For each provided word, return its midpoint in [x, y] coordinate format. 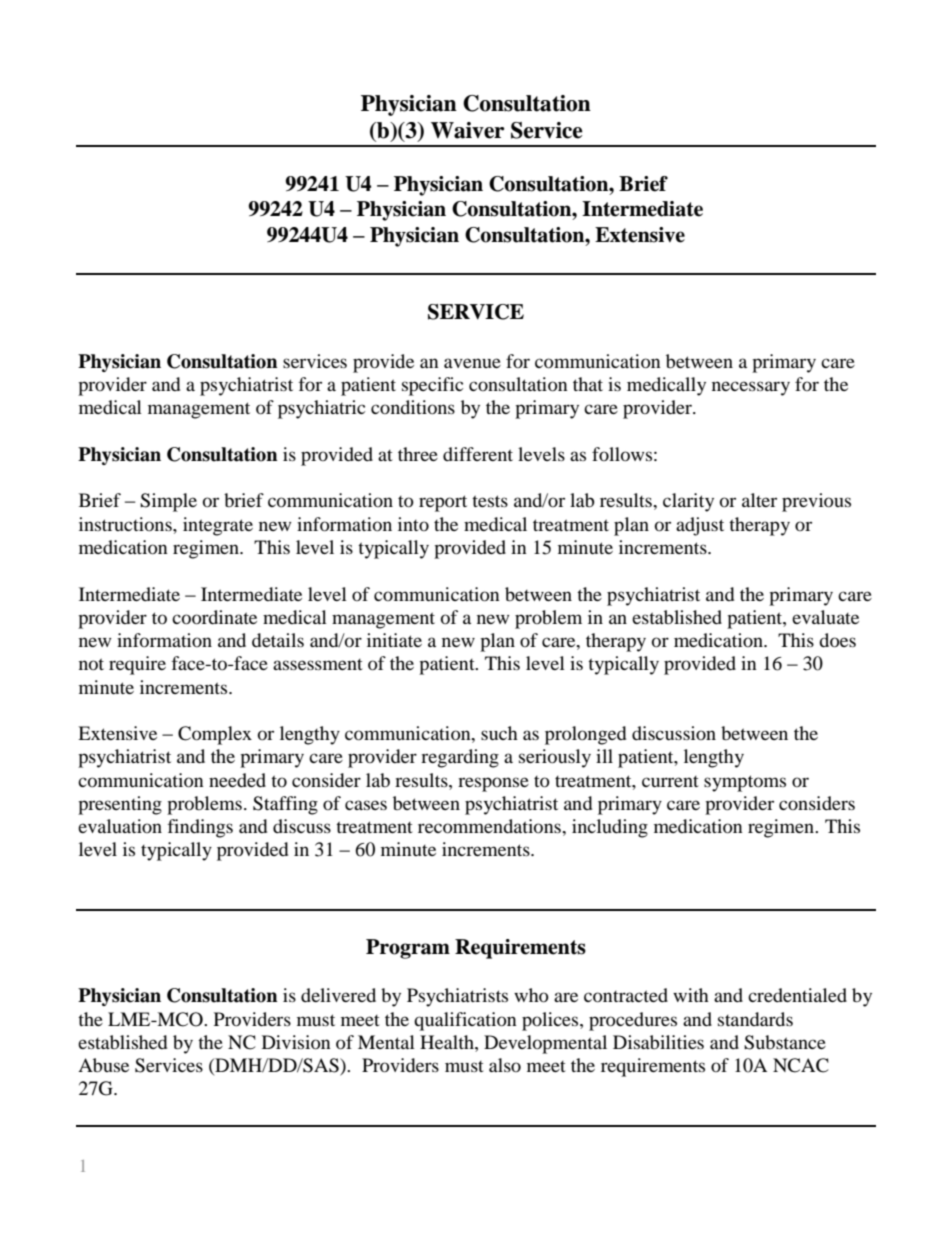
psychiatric [321, 409]
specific [432, 386]
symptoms [745, 783]
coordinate [214, 617]
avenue [472, 363]
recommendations [490, 826]
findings [200, 828]
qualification [465, 1021]
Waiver [468, 130]
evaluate [825, 617]
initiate [394, 640]
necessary [751, 388]
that [588, 384]
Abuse [103, 1065]
